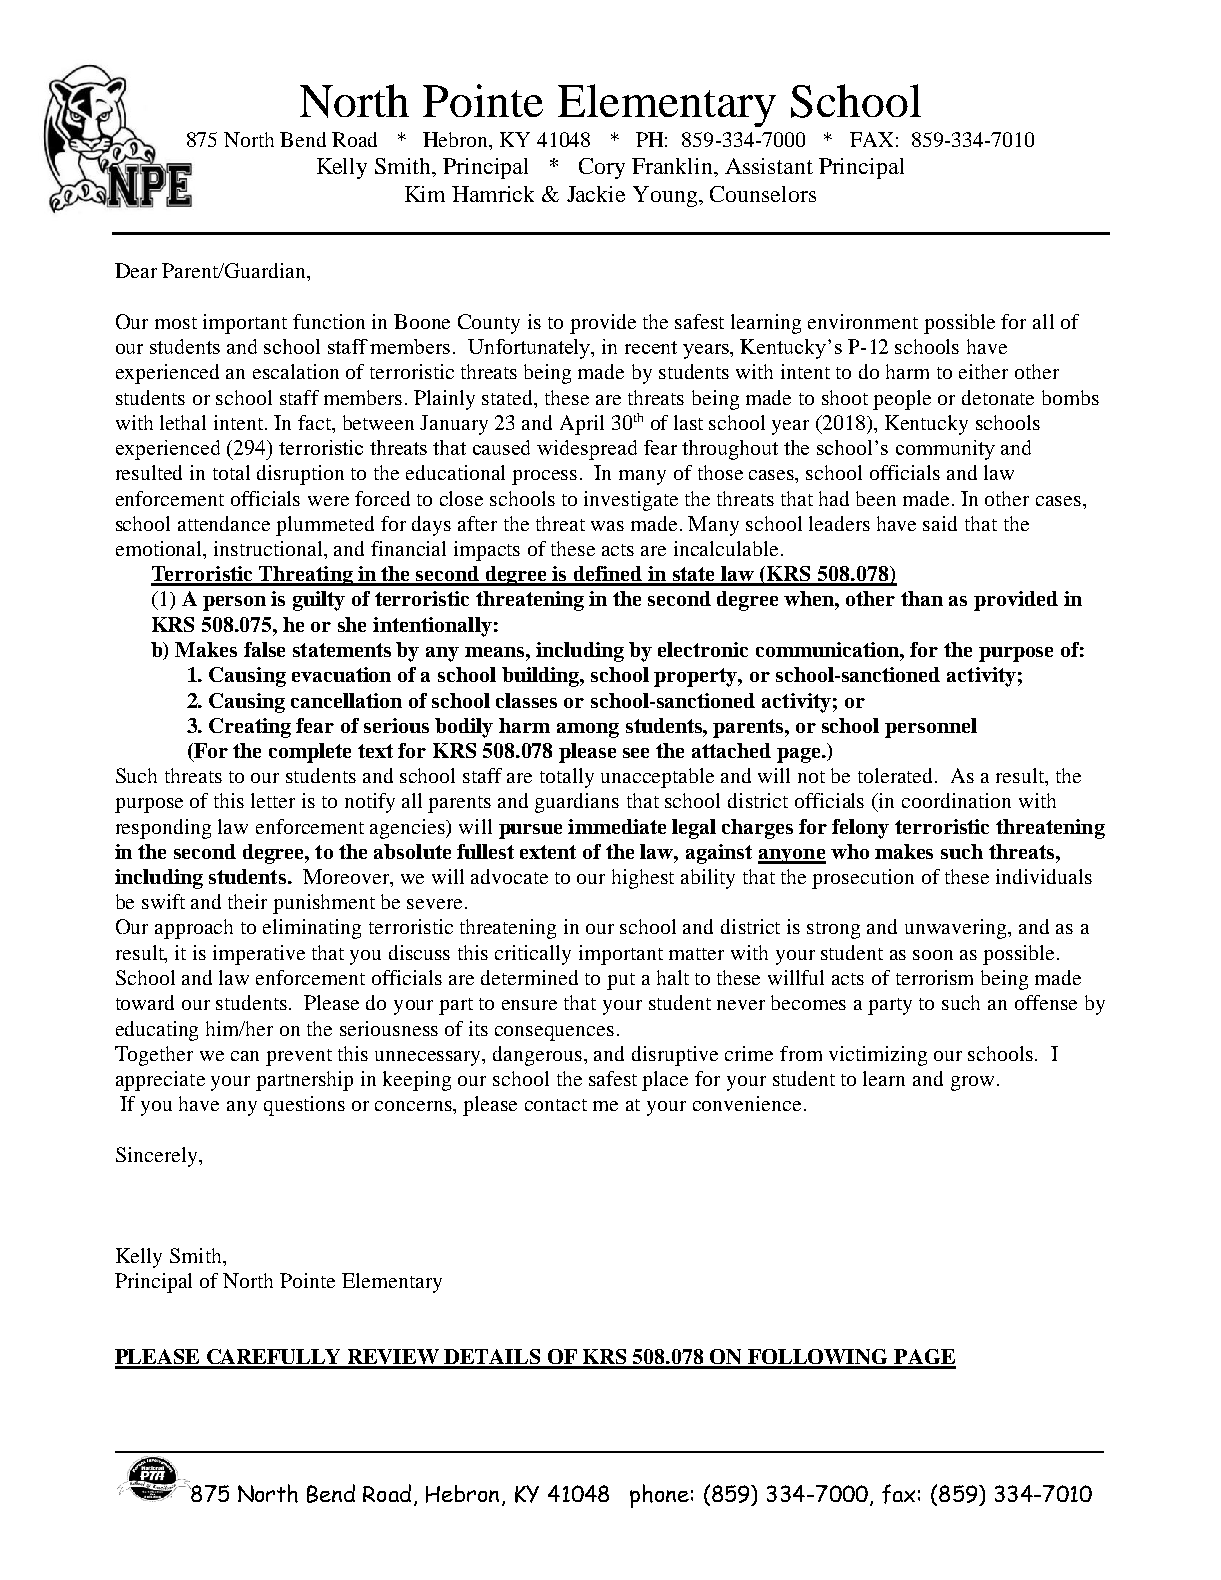 This page has width=1221, height=1580. I want to click on than, so click(922, 598).
